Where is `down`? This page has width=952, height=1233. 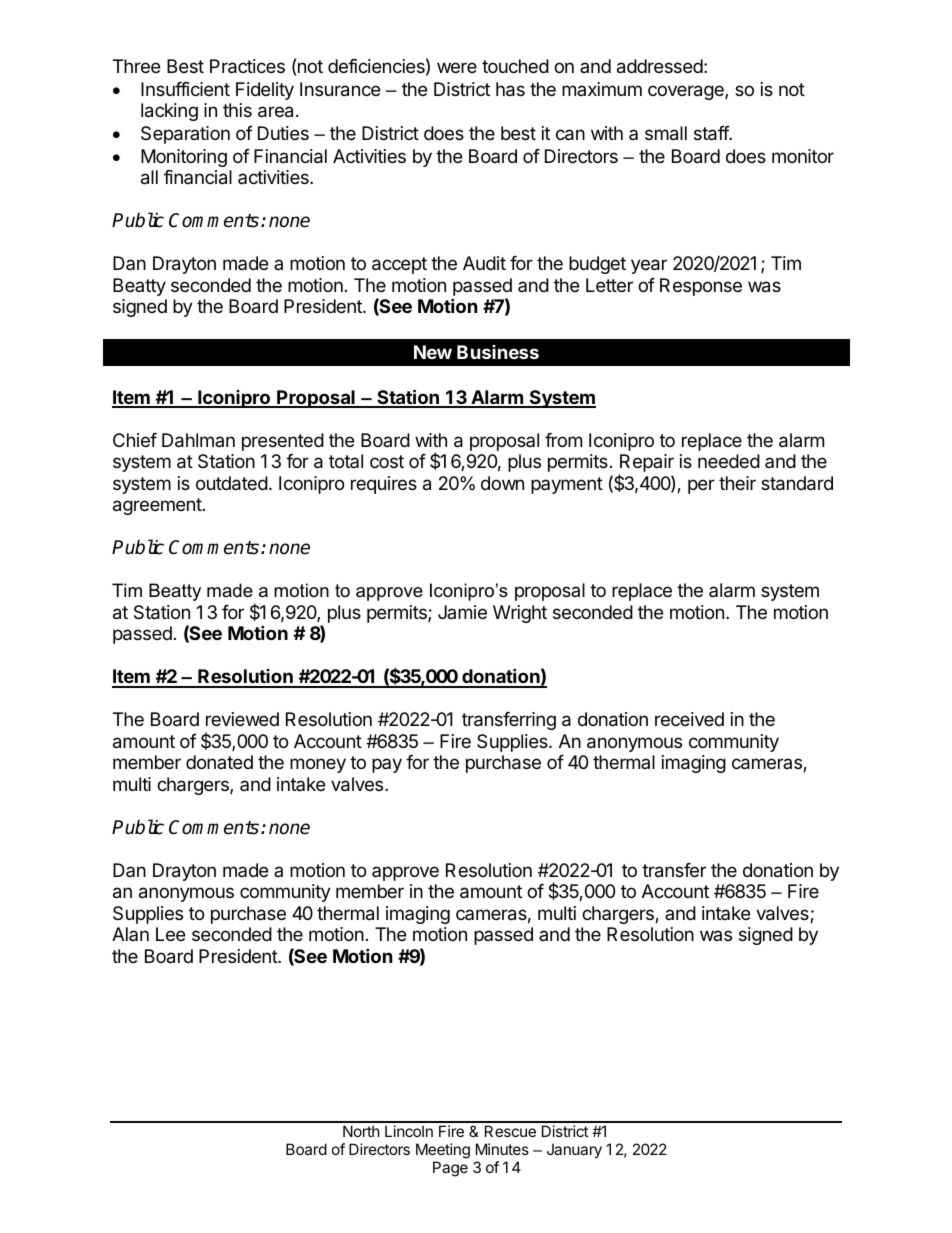
down is located at coordinates (502, 483).
